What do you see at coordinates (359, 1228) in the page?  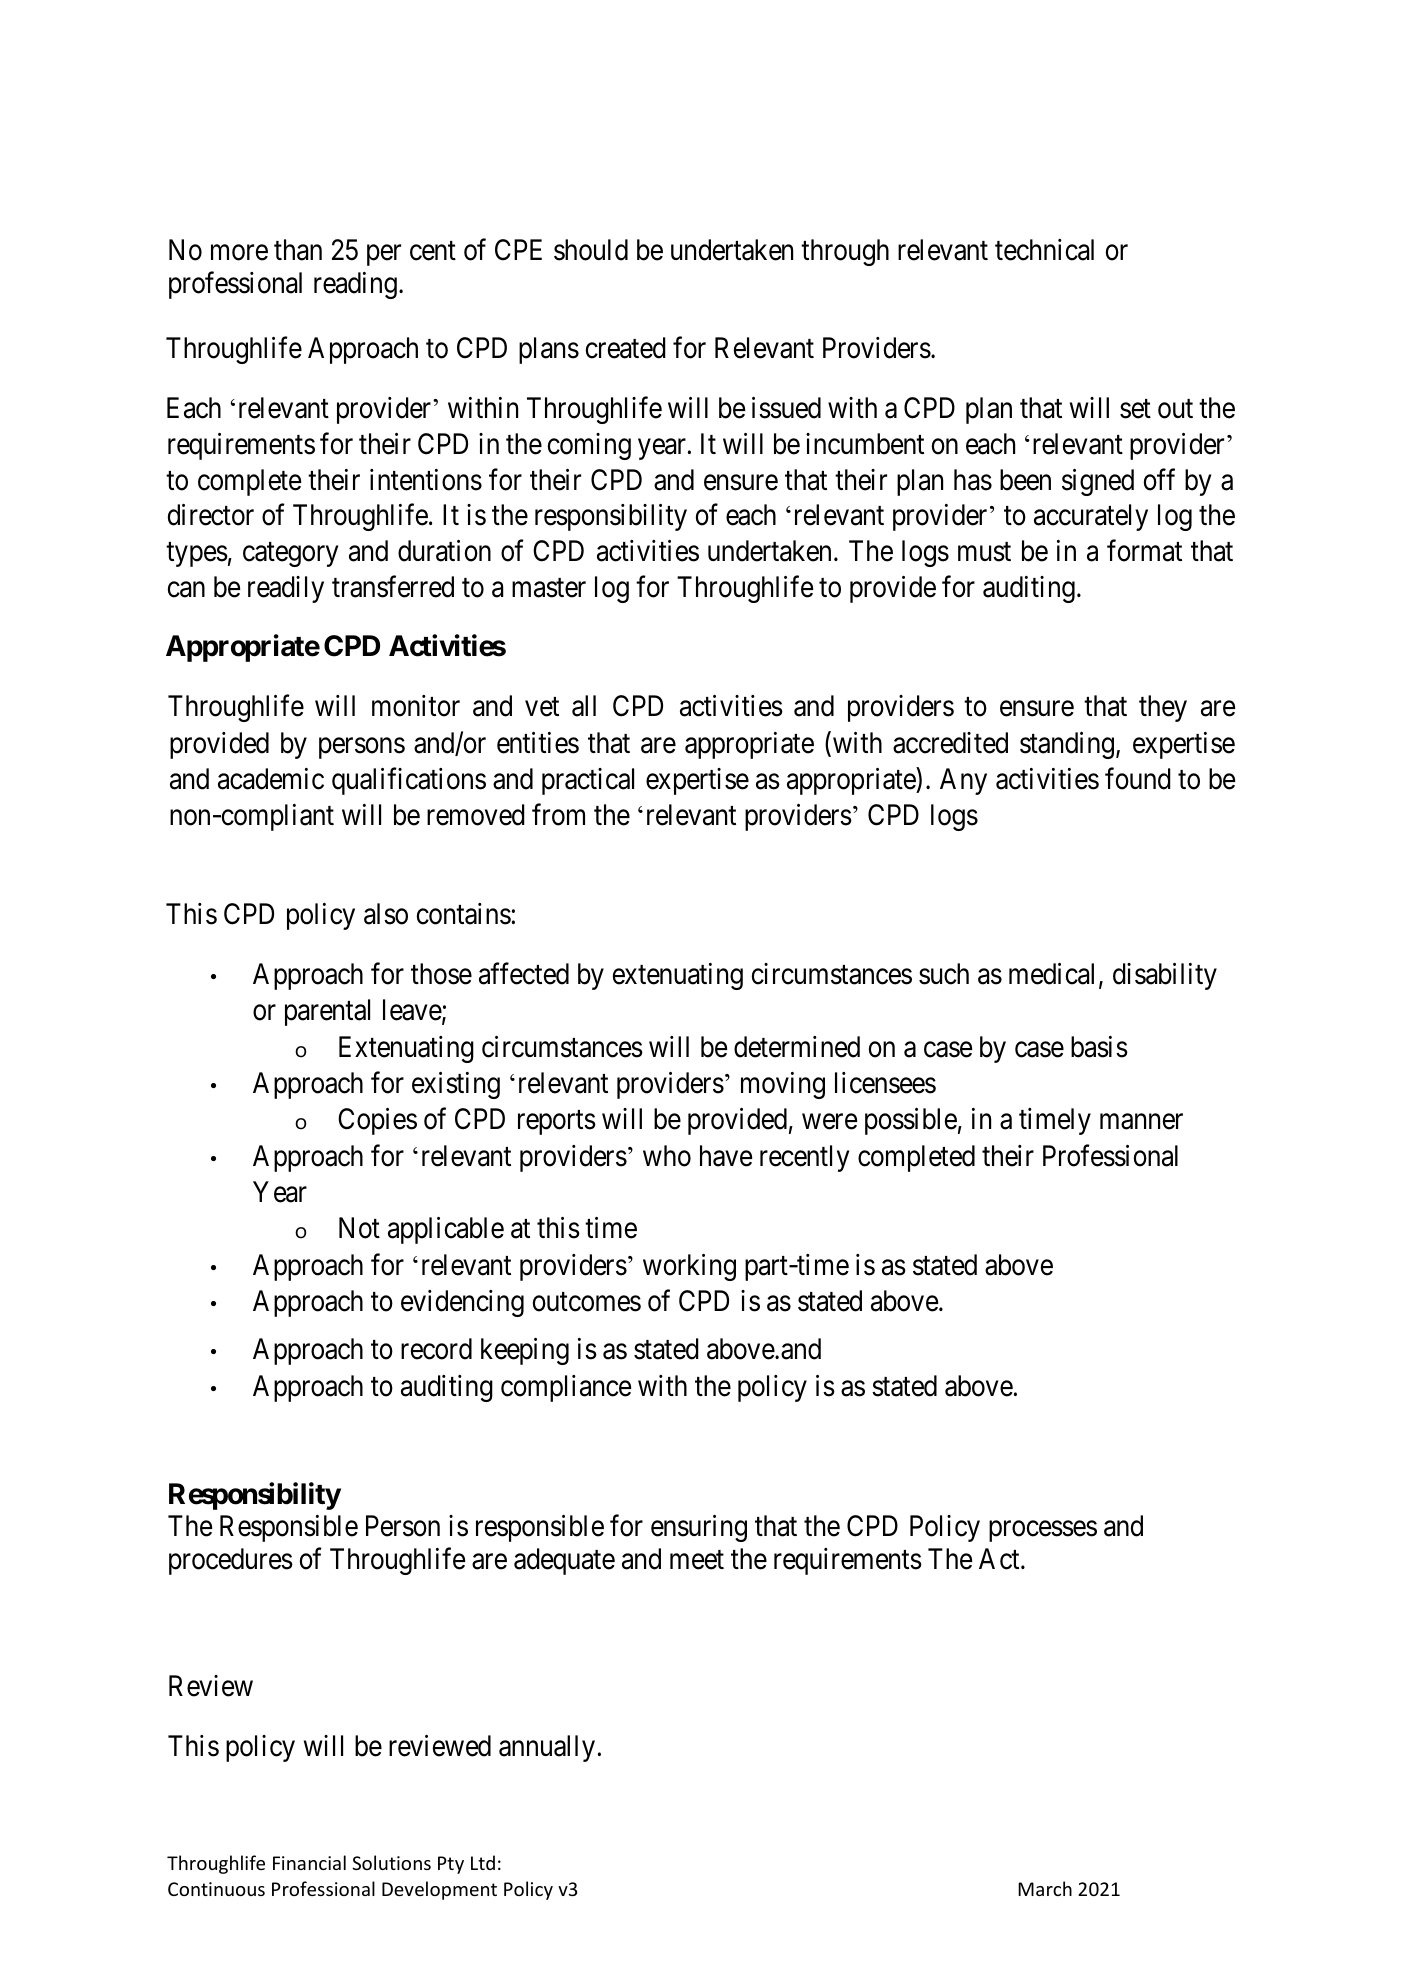 I see `Not` at bounding box center [359, 1228].
